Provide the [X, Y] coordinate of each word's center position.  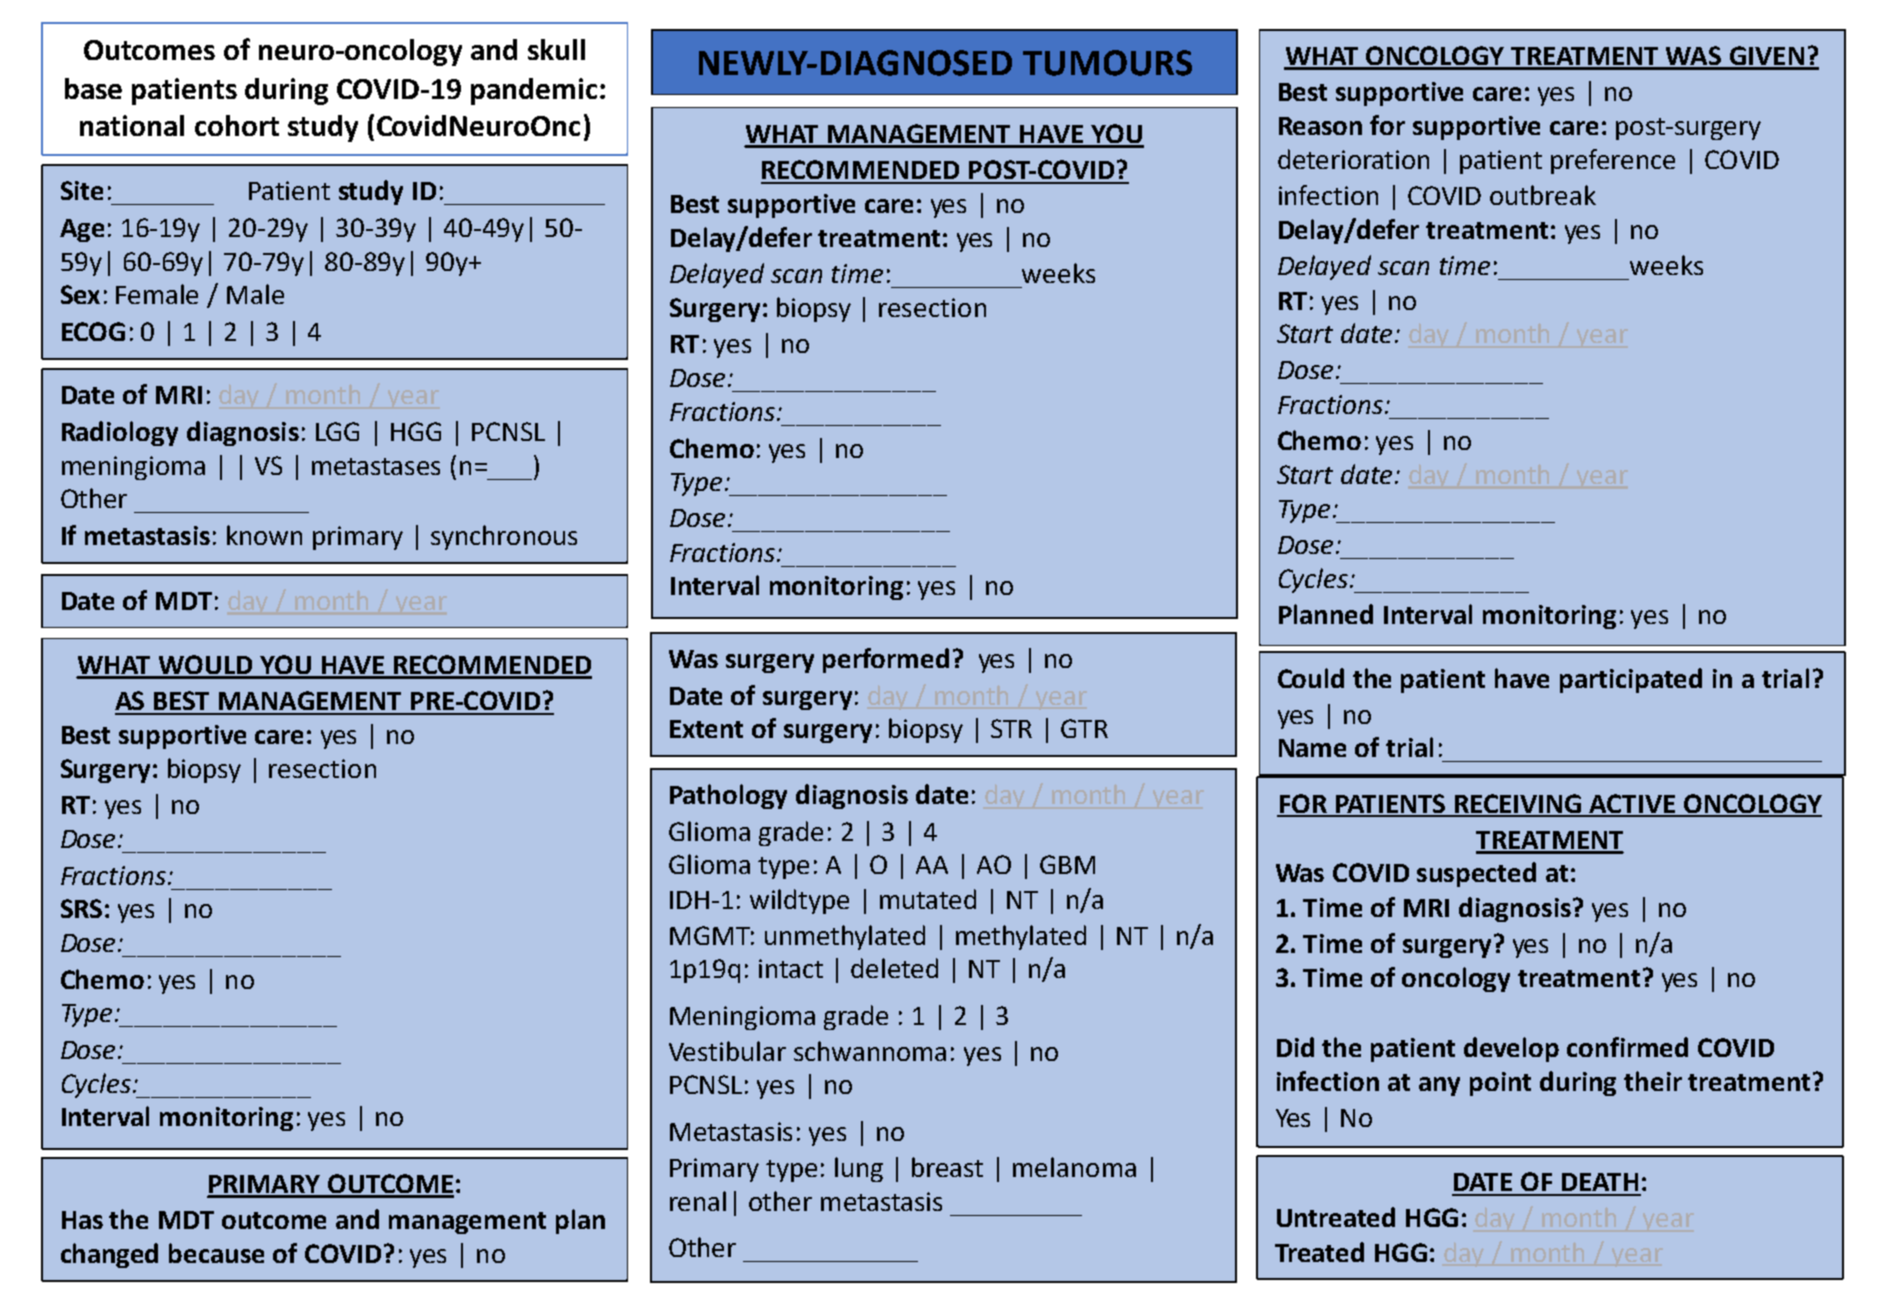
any [1439, 1086]
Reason [1320, 126]
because [216, 1253]
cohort [237, 125]
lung [859, 1169]
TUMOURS [1107, 63]
